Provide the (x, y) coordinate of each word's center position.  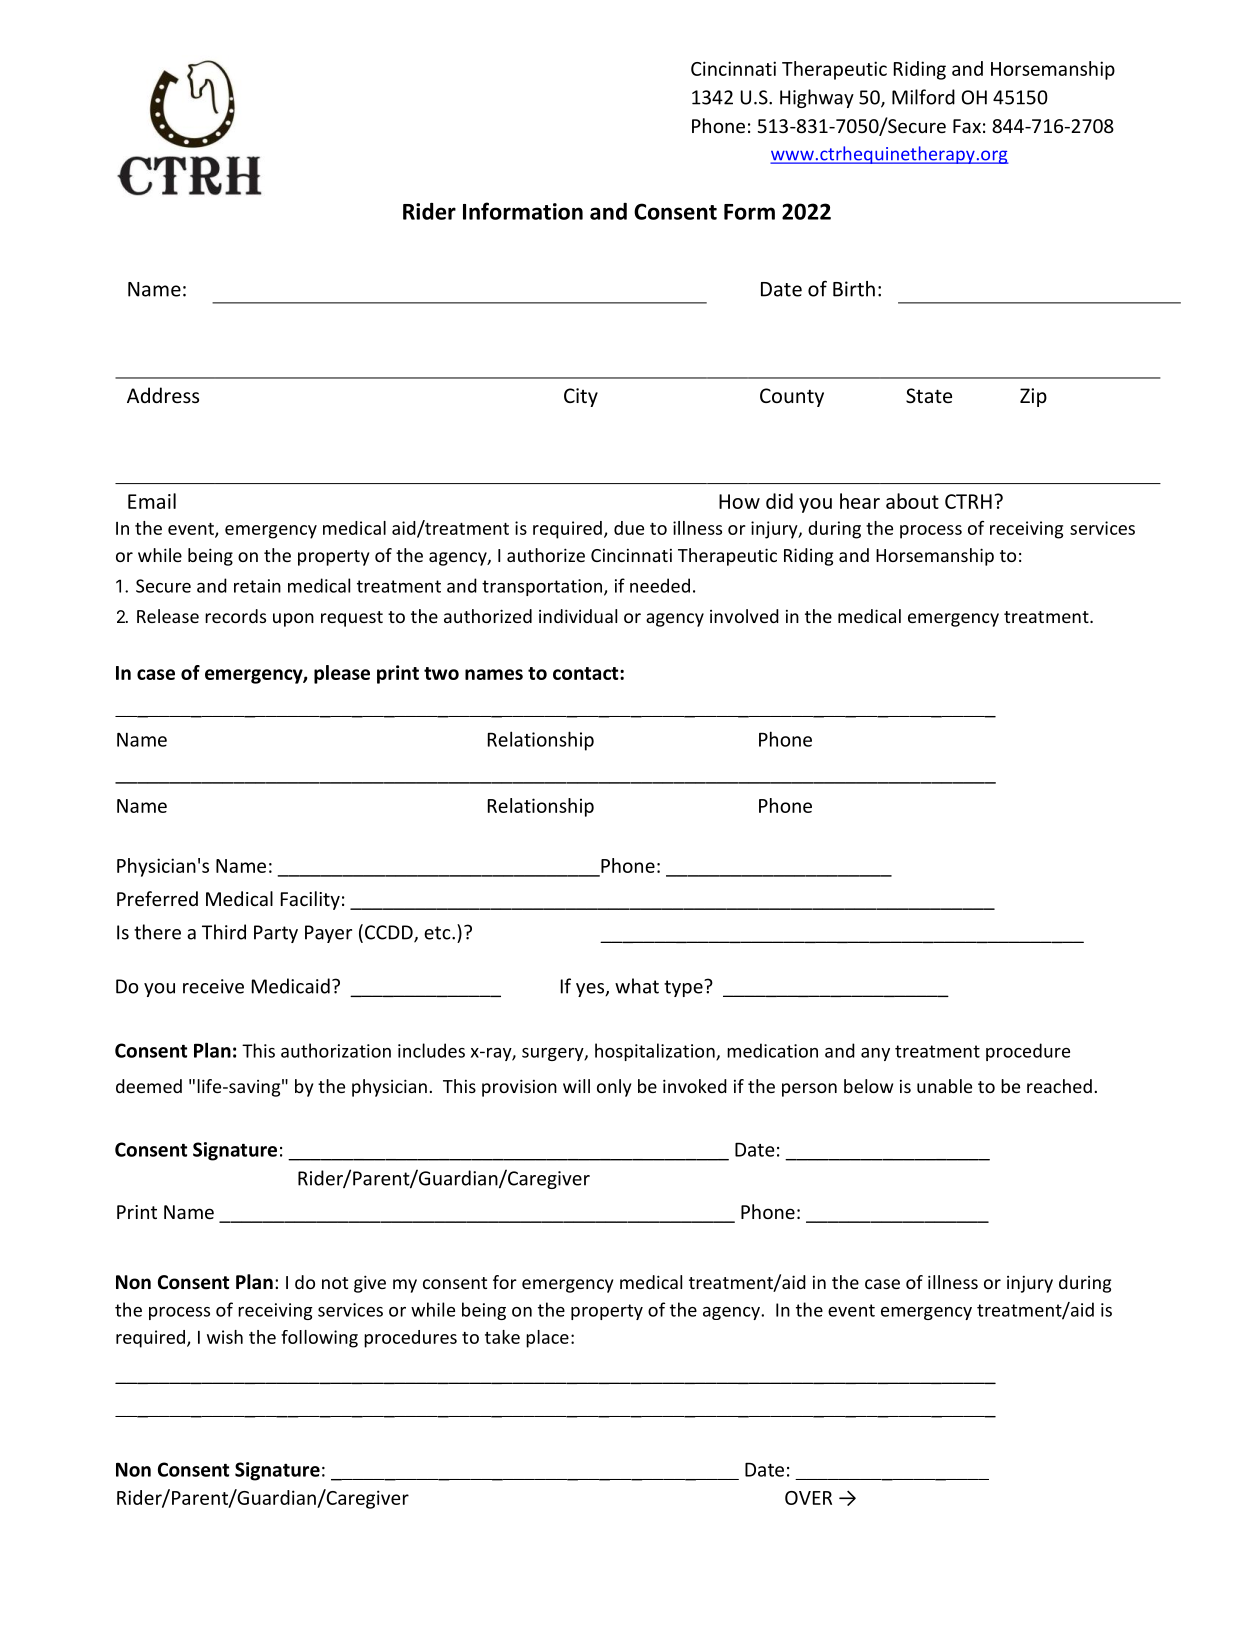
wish (225, 1337)
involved (744, 616)
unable (944, 1086)
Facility (310, 900)
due (629, 528)
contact (587, 673)
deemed (149, 1086)
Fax (967, 126)
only (614, 1088)
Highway (817, 98)
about (912, 501)
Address (163, 395)
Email (152, 501)
